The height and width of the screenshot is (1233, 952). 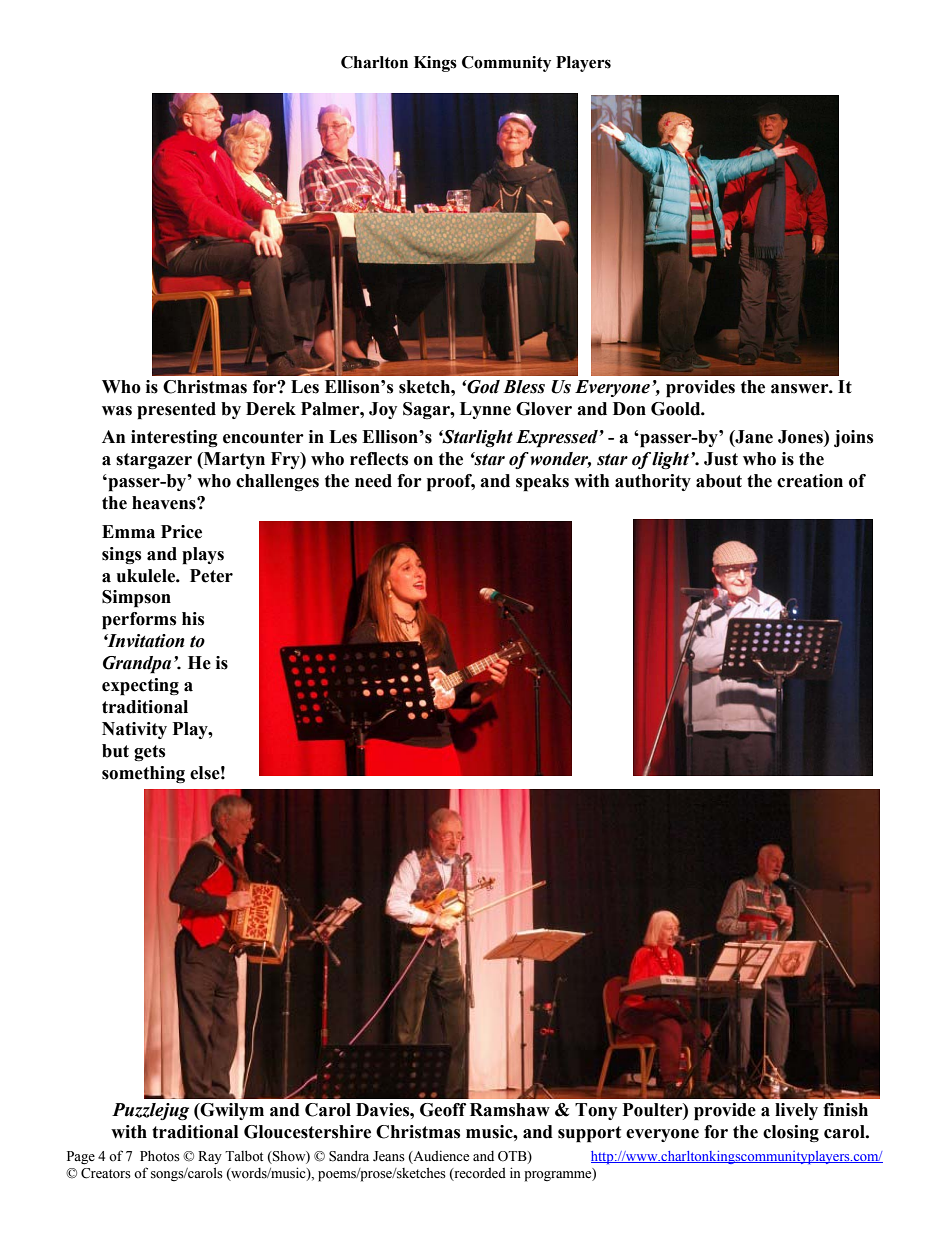 I want to click on gets, so click(x=149, y=753).
